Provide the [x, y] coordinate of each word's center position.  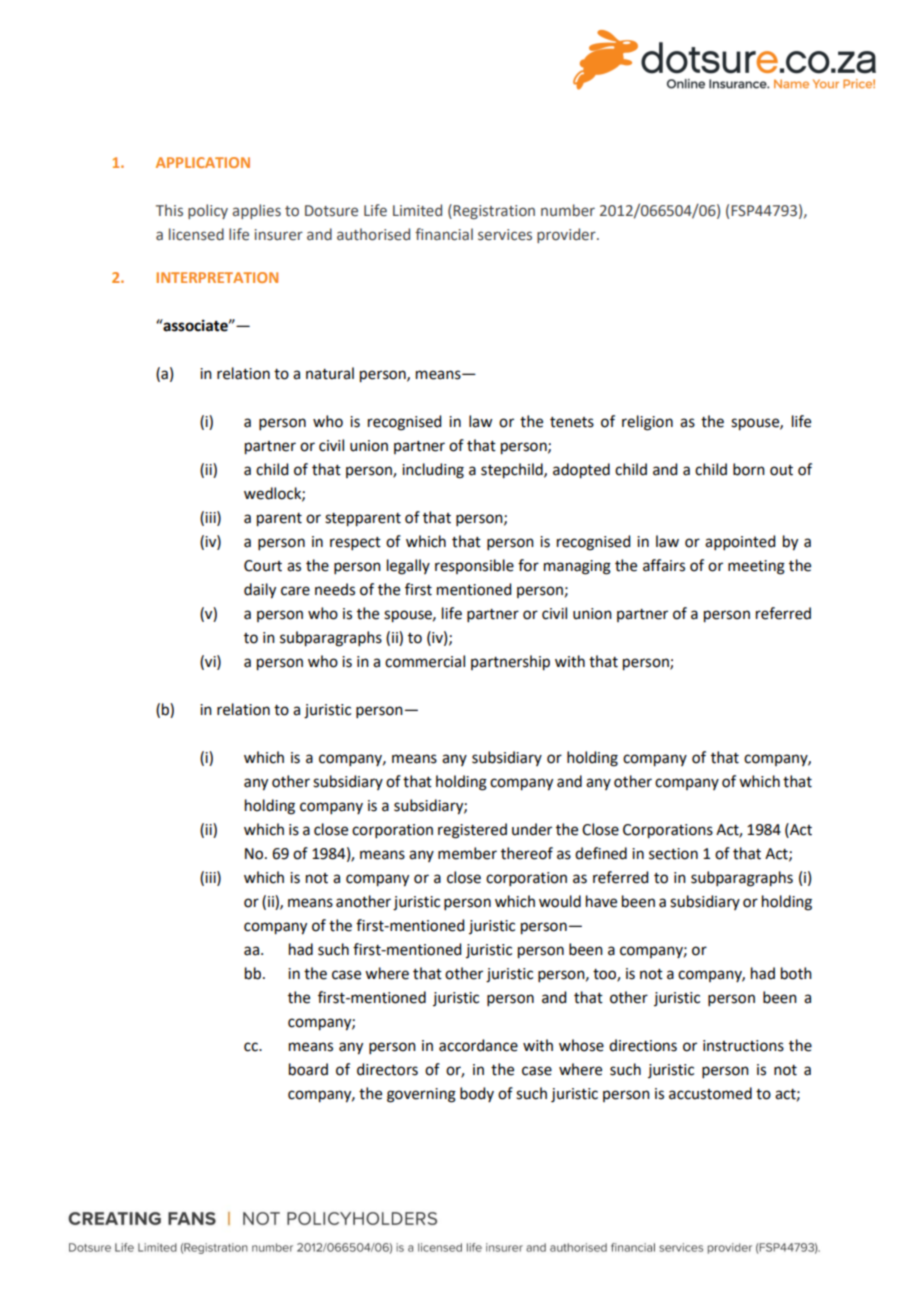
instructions [743, 1046]
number [568, 210]
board [308, 1069]
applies [256, 211]
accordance [478, 1045]
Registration [494, 212]
